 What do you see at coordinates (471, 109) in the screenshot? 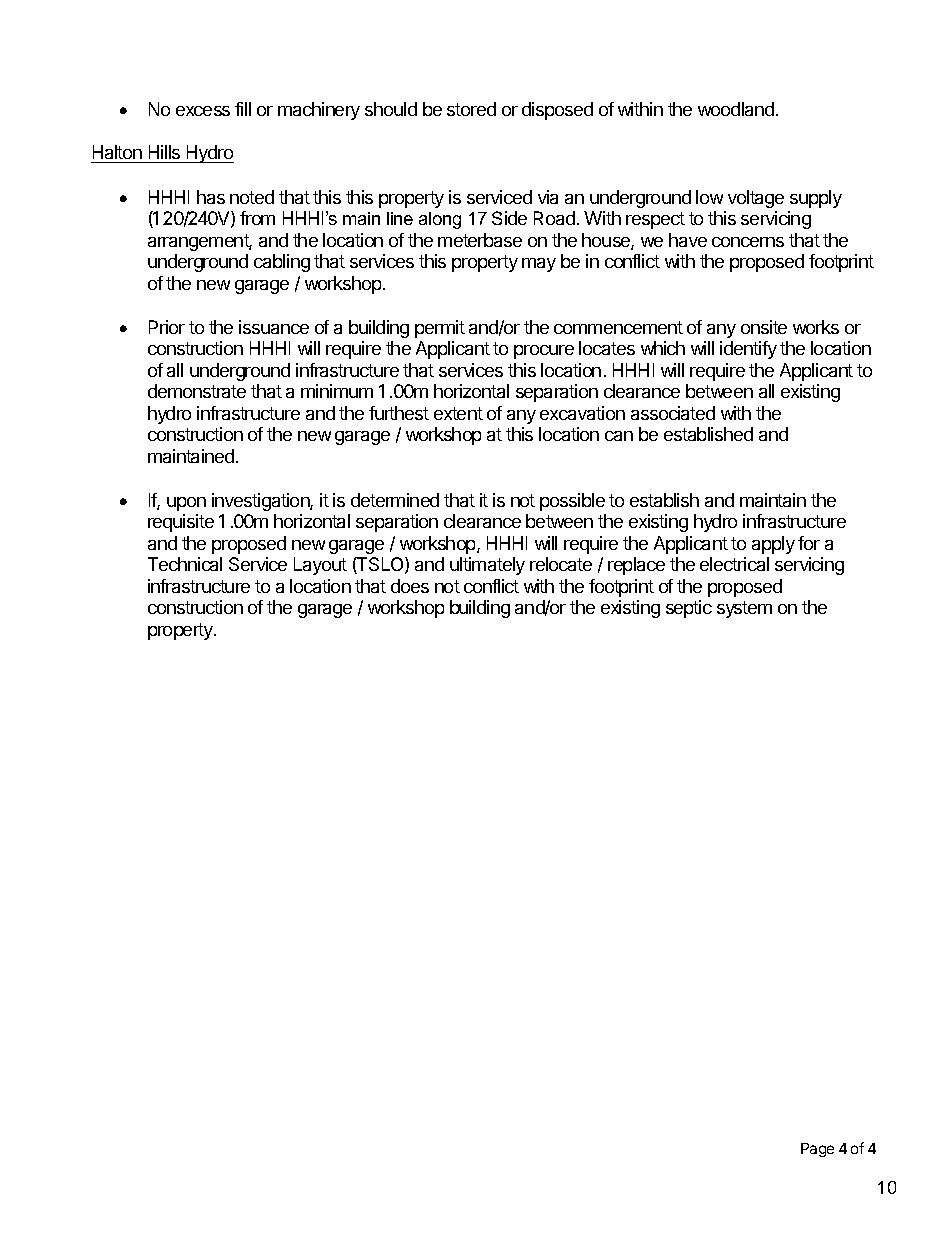
I see `stored` at bounding box center [471, 109].
